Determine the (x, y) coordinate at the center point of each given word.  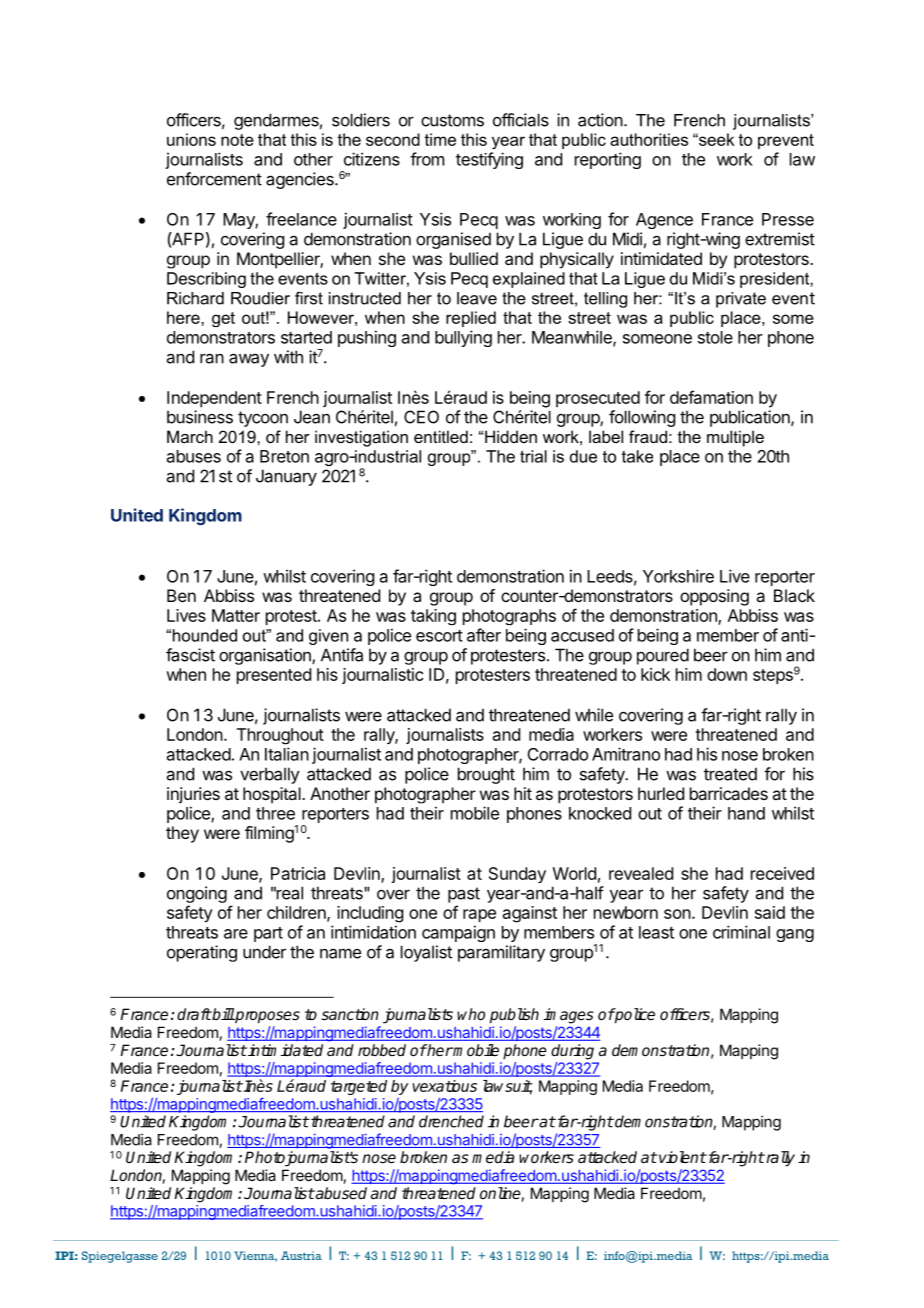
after (484, 635)
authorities (649, 139)
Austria (301, 1255)
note (237, 140)
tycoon (263, 419)
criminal (741, 932)
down (727, 674)
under (264, 952)
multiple (735, 438)
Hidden (511, 436)
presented (274, 676)
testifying (489, 160)
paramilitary (501, 953)
